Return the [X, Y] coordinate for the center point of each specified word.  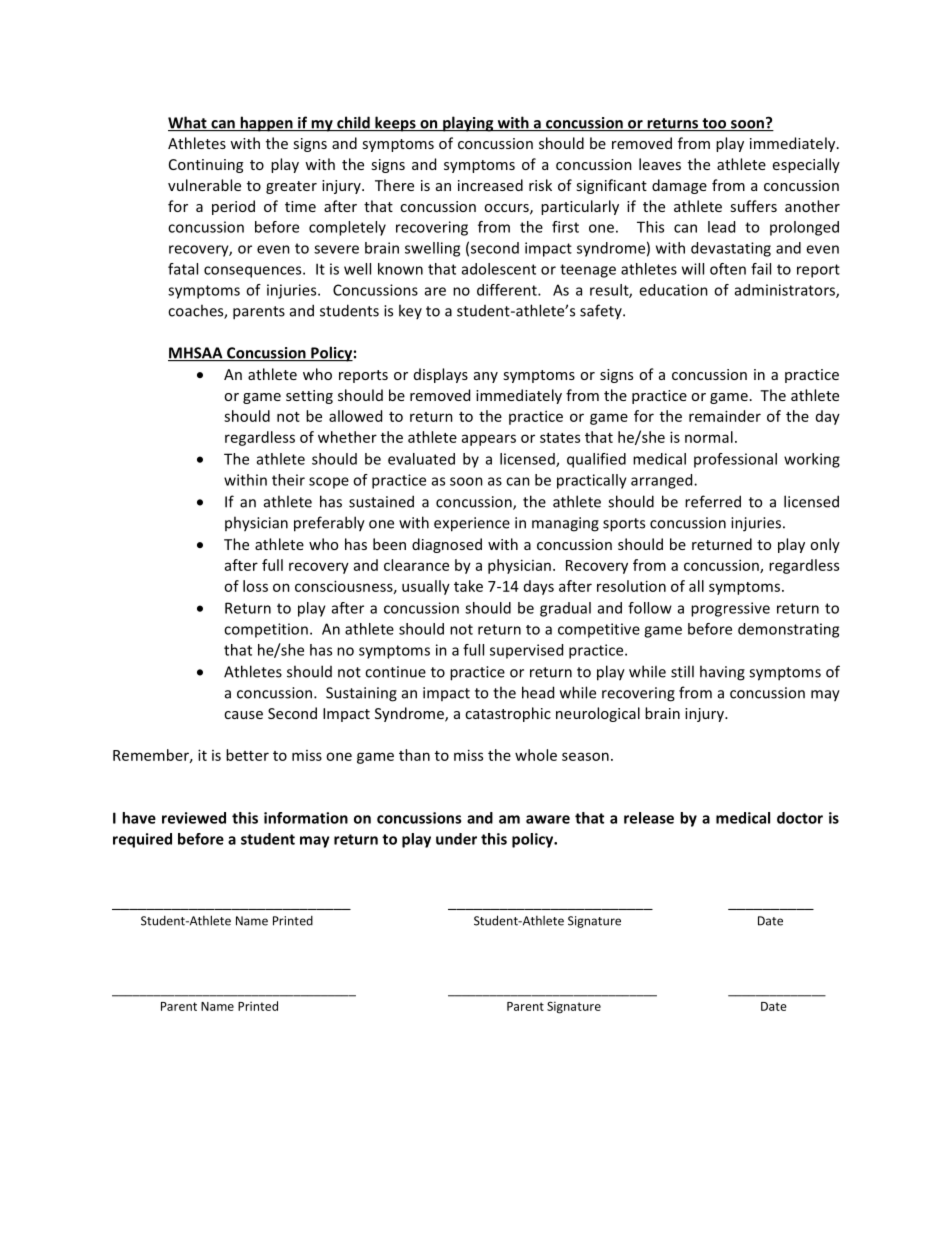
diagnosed [447, 545]
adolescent [499, 269]
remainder [725, 416]
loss [255, 586]
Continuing [206, 166]
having [722, 673]
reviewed [194, 818]
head [538, 692]
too [714, 124]
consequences [254, 272]
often [728, 269]
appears [489, 440]
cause [243, 715]
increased [490, 185]
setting [309, 397]
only [825, 545]
